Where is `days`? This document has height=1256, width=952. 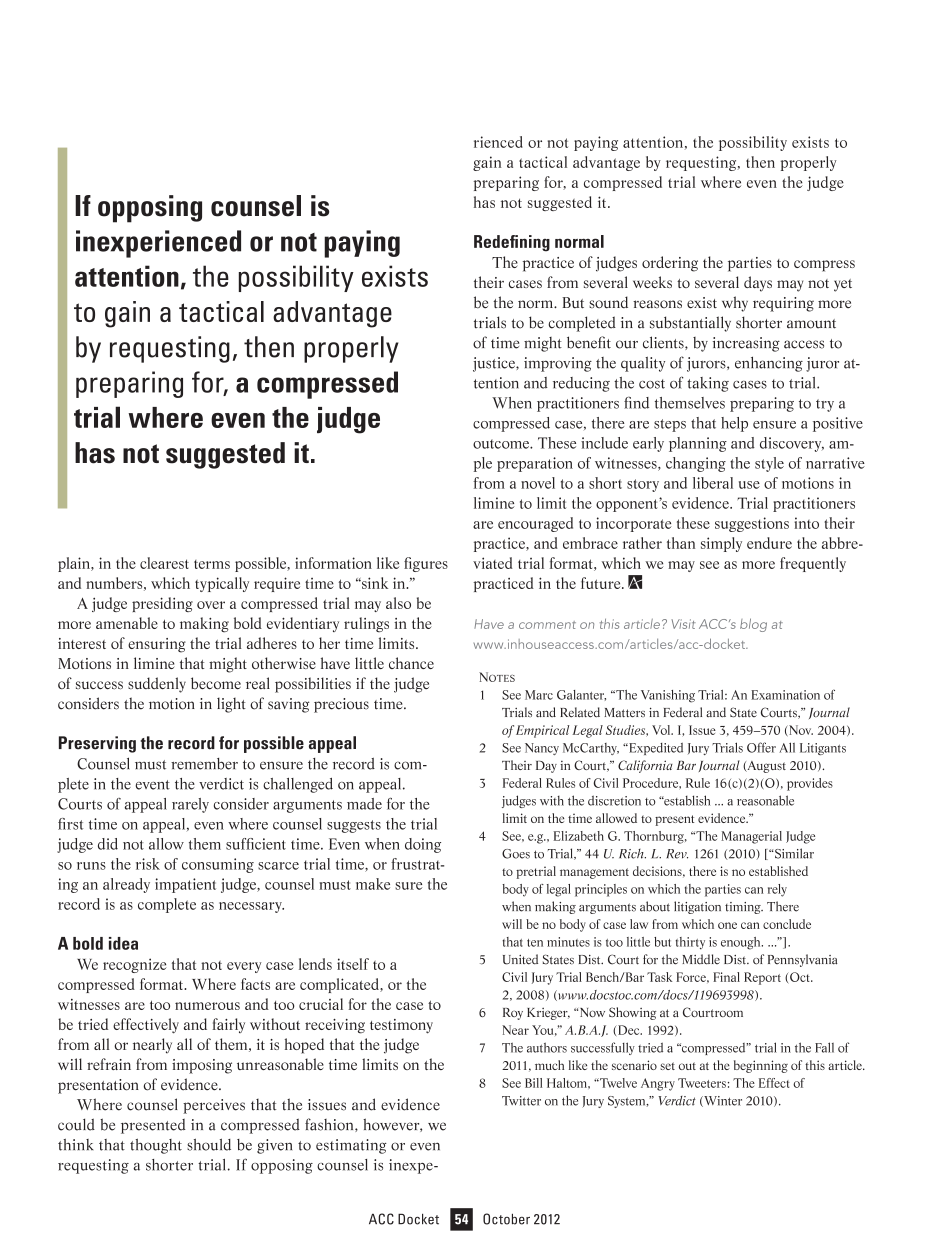
days is located at coordinates (758, 284).
